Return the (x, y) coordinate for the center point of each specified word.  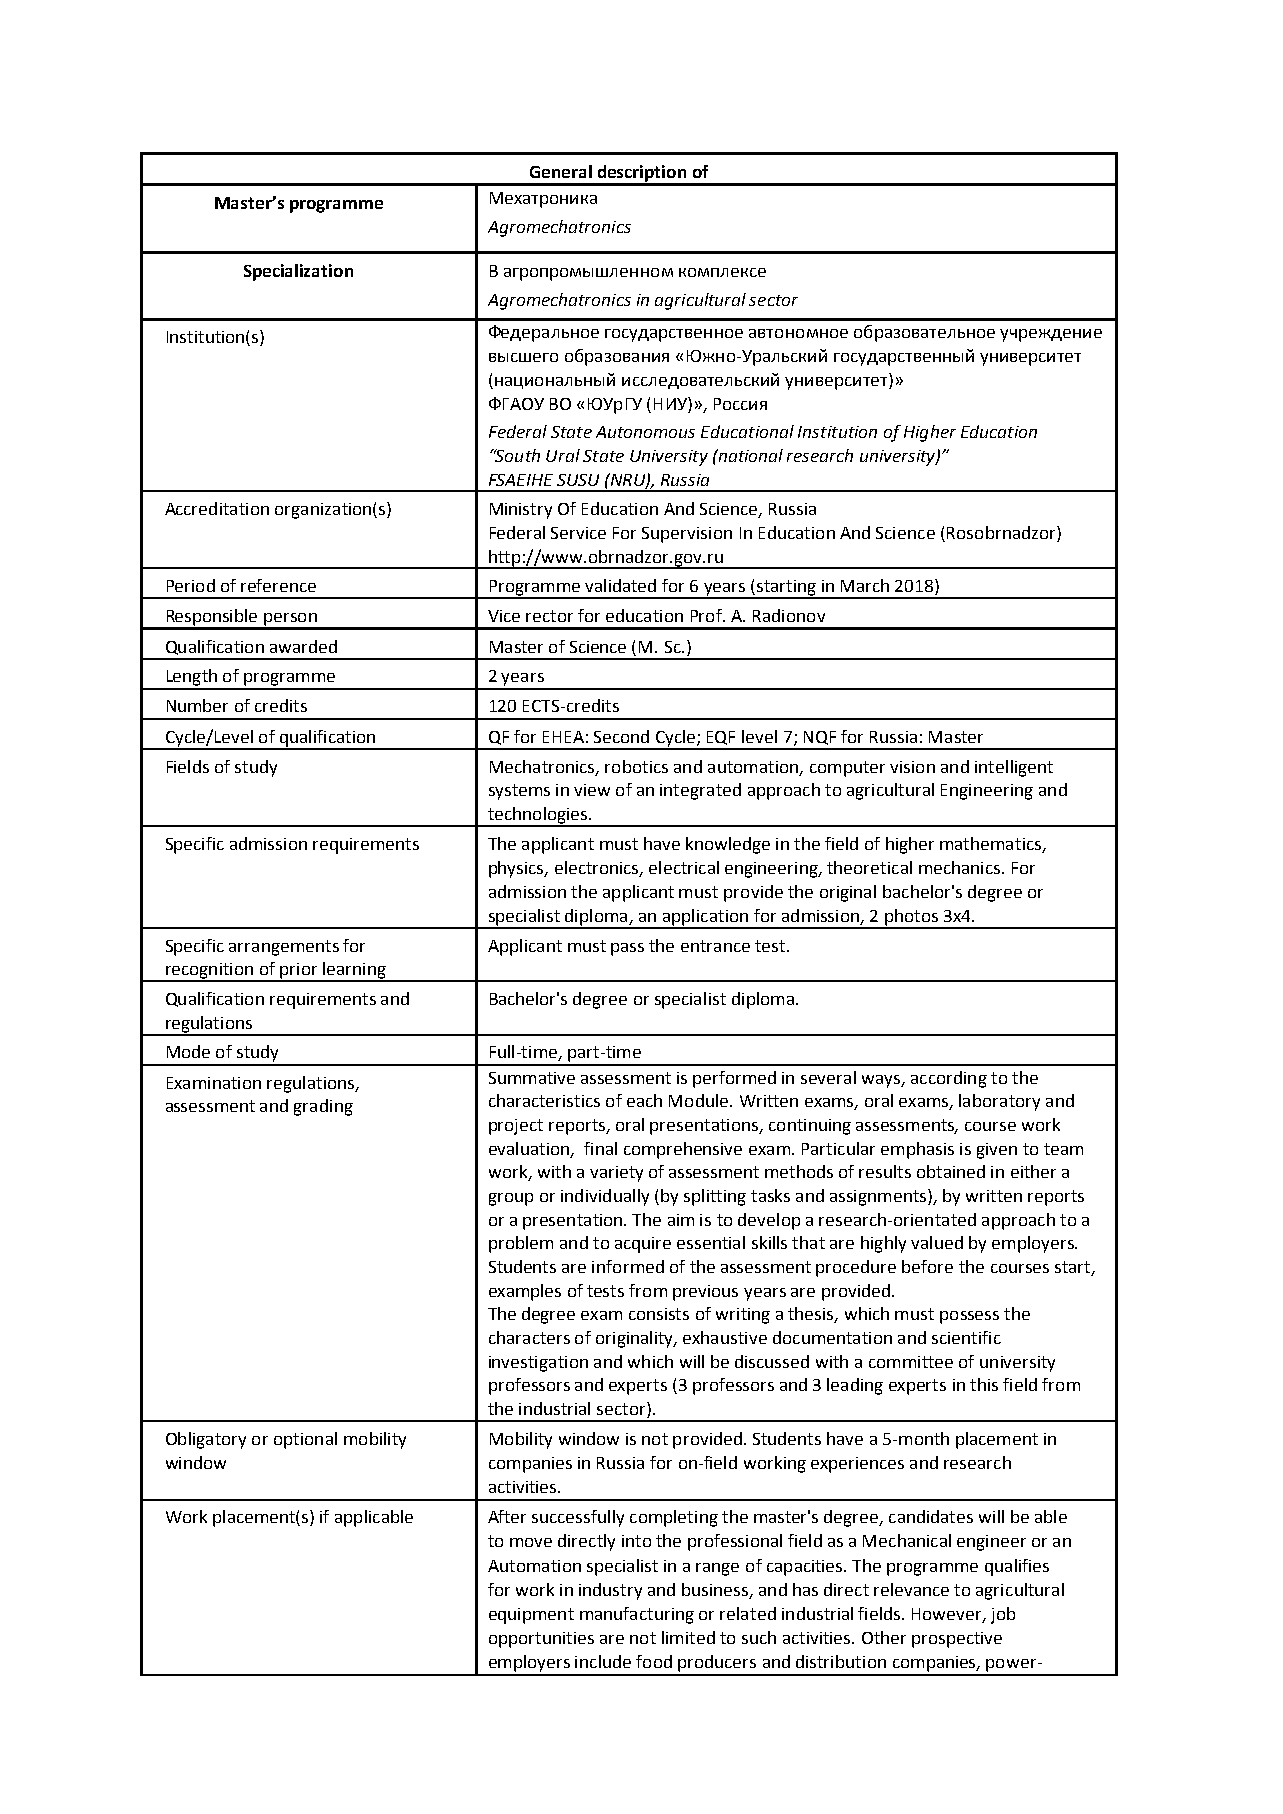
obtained (951, 1171)
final (600, 1148)
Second (621, 736)
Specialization (298, 272)
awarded (303, 646)
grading (323, 1107)
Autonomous (645, 432)
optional (305, 1440)
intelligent (1014, 768)
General (561, 171)
